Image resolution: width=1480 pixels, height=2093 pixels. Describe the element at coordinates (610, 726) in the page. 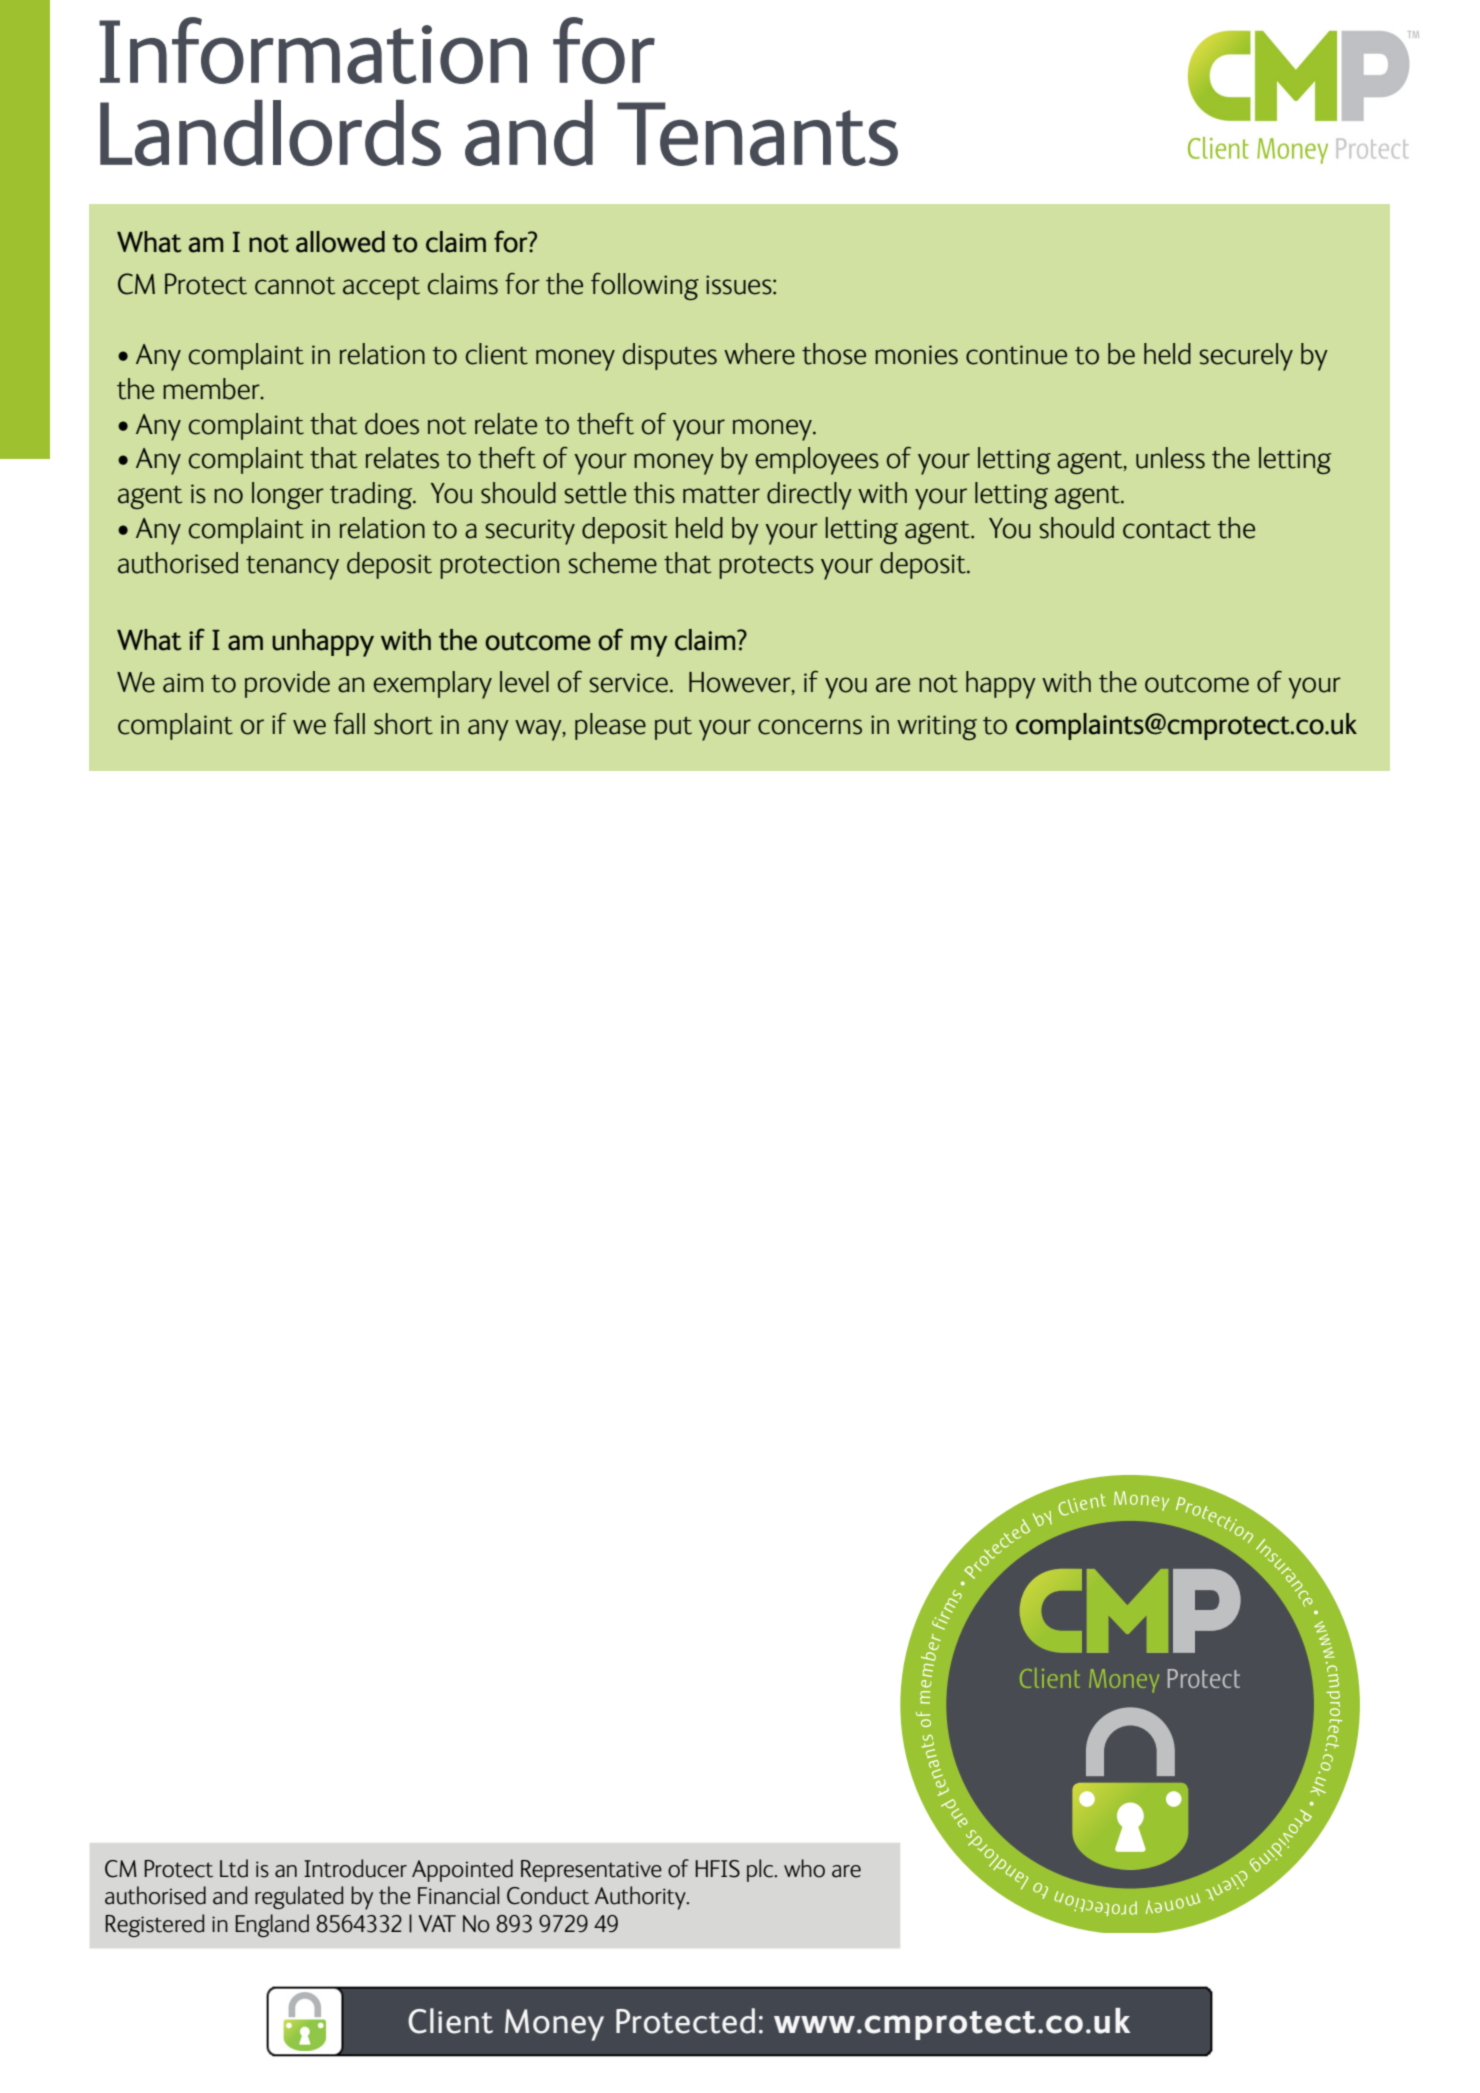

I see `please` at that location.
